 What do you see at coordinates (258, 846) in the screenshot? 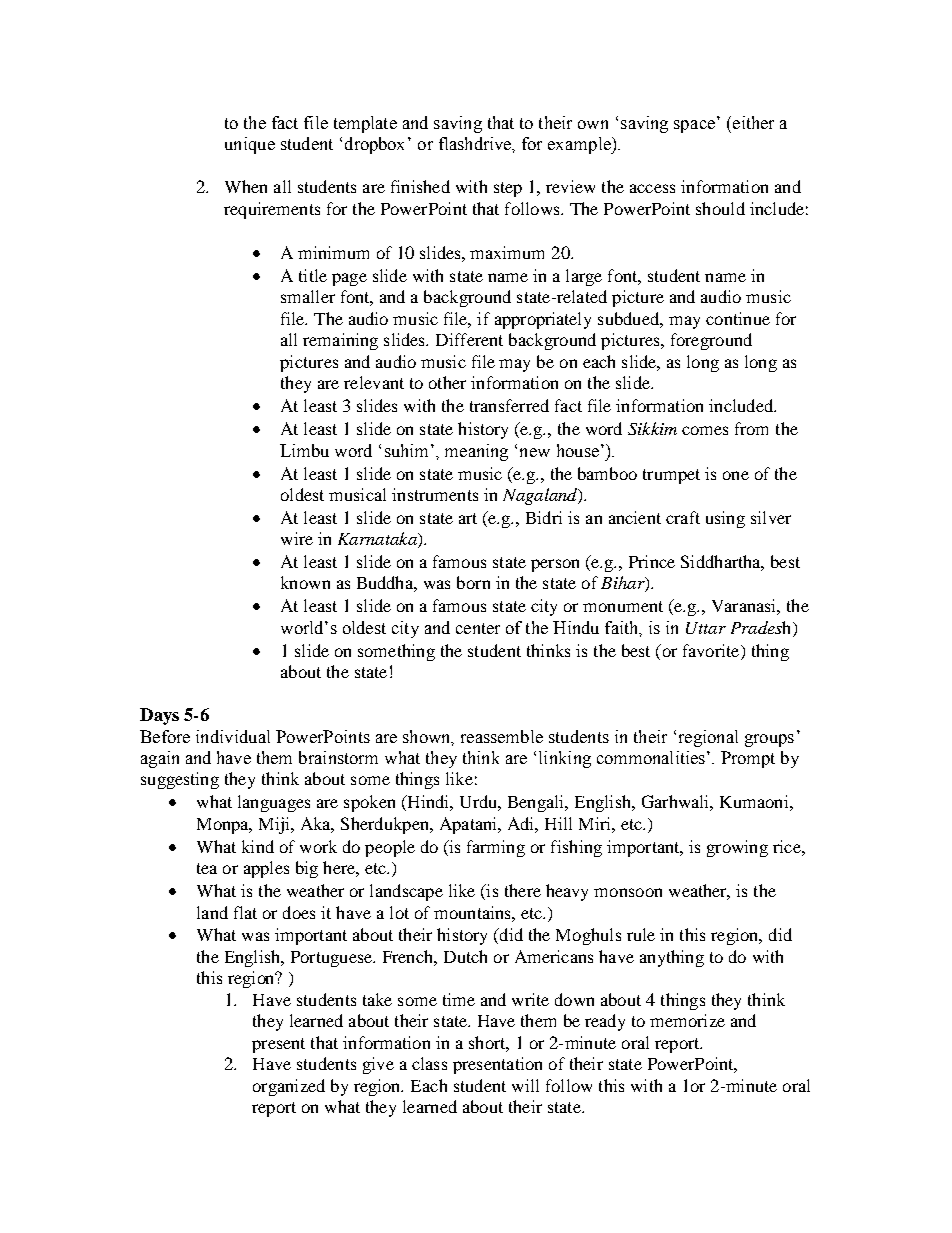
I see `kind` at bounding box center [258, 846].
